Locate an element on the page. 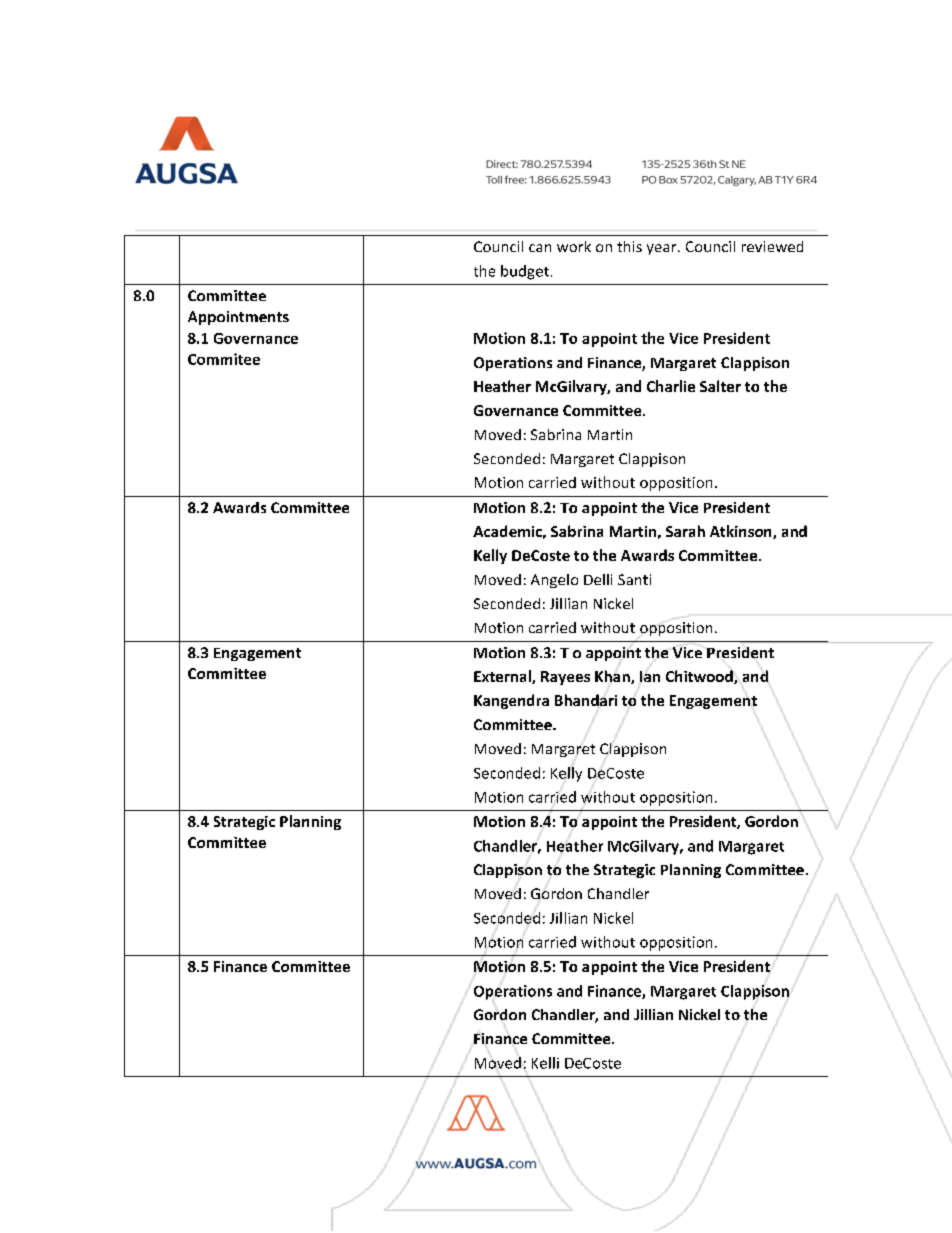 The height and width of the document is (1233, 952). External is located at coordinates (503, 677).
